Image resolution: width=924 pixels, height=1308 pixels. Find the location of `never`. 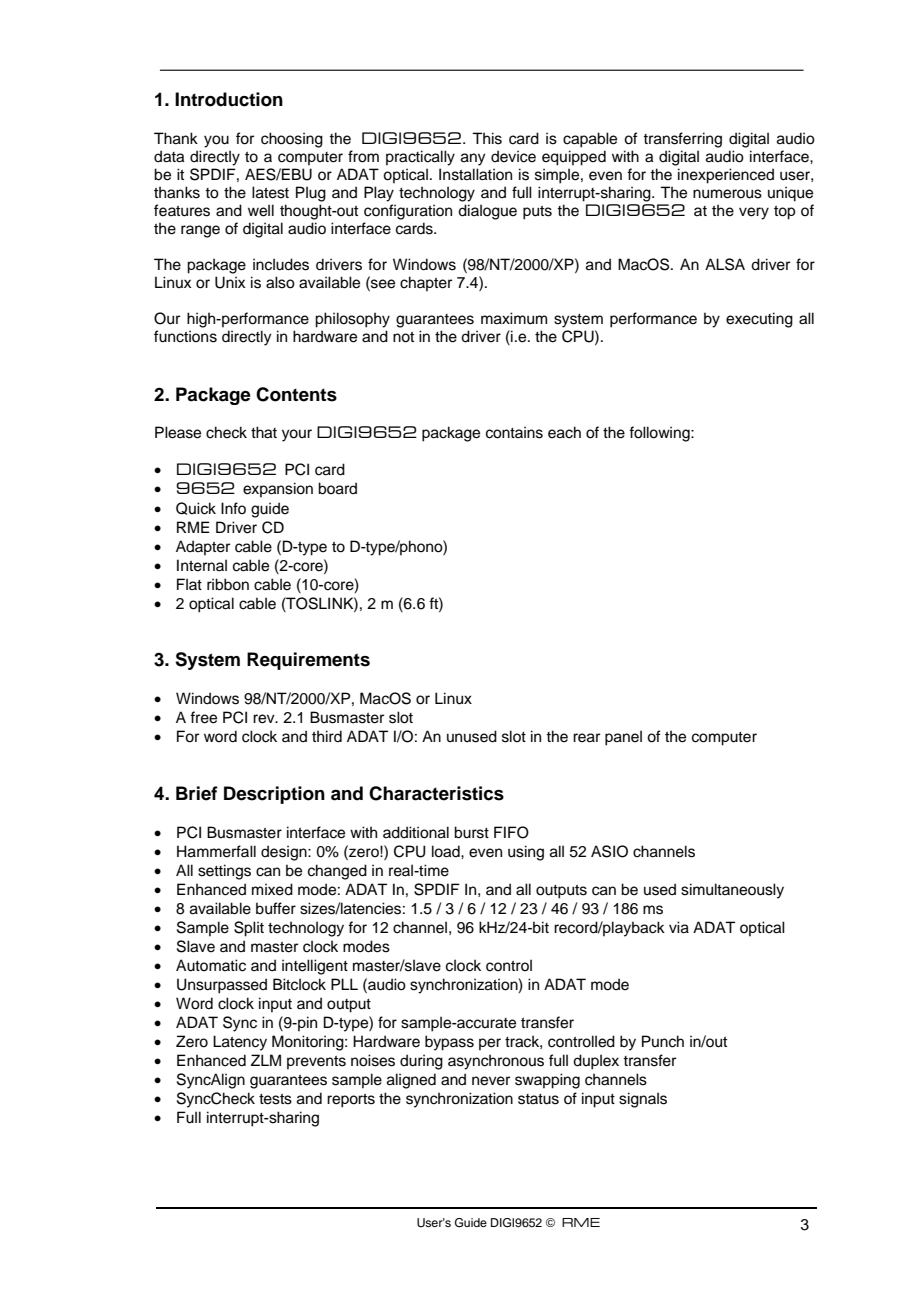

never is located at coordinates (491, 1081).
